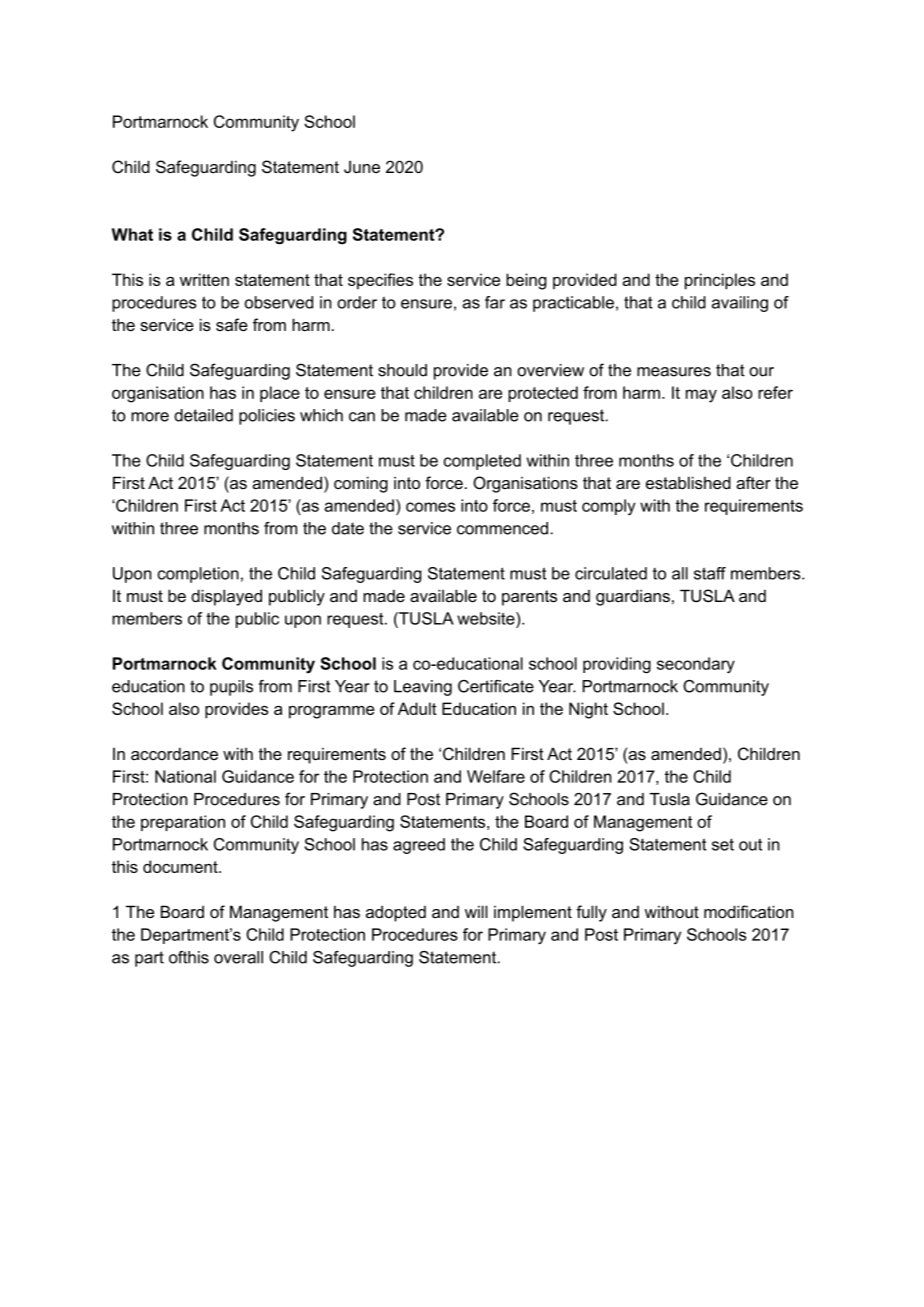 Image resolution: width=924 pixels, height=1307 pixels. Describe the element at coordinates (748, 911) in the page. I see `modification` at that location.
